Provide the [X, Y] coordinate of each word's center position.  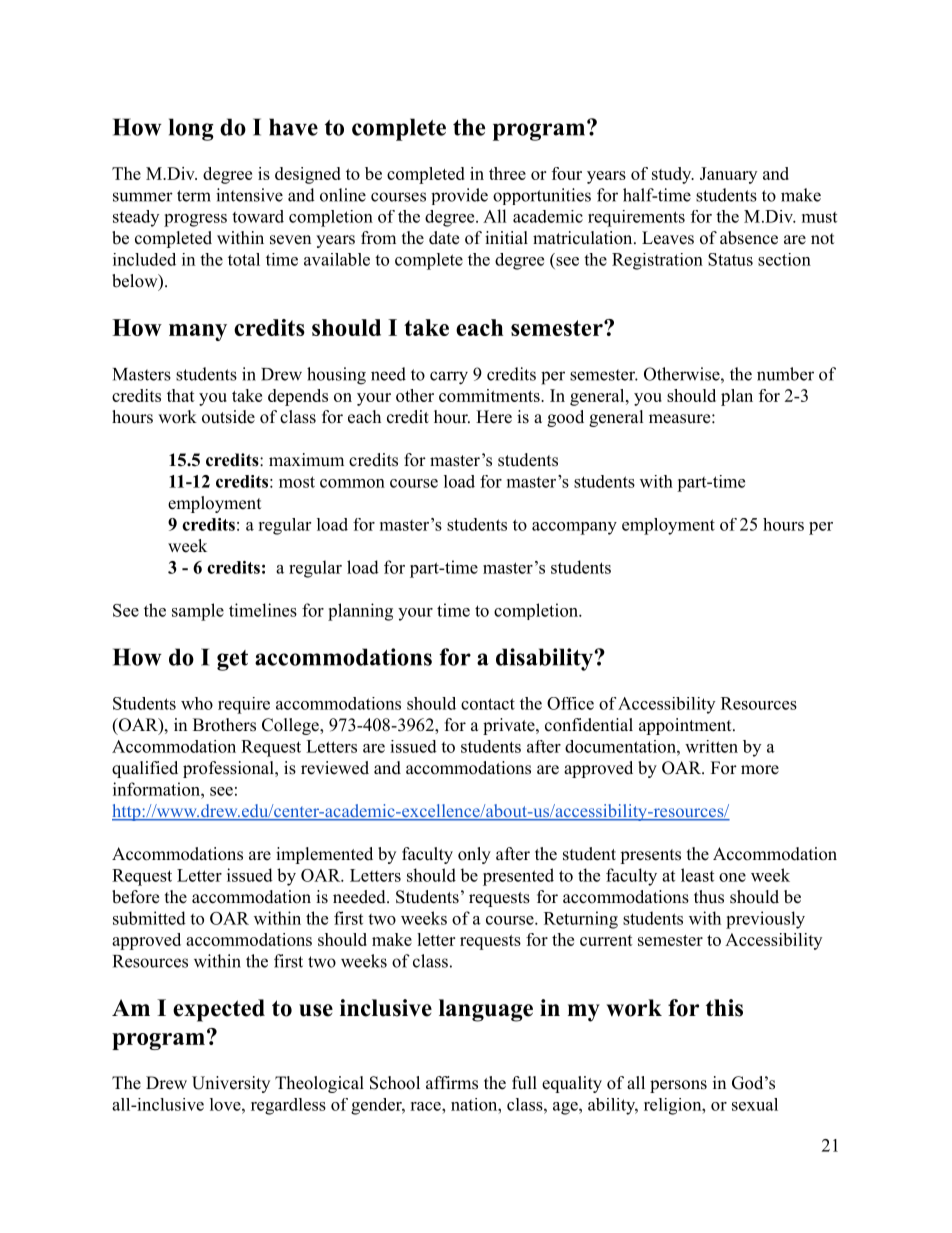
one [732, 877]
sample [198, 612]
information [157, 789]
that [181, 395]
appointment [686, 726]
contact [488, 704]
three [507, 173]
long [191, 129]
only [474, 855]
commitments [490, 395]
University [231, 1084]
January [728, 175]
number [785, 374]
